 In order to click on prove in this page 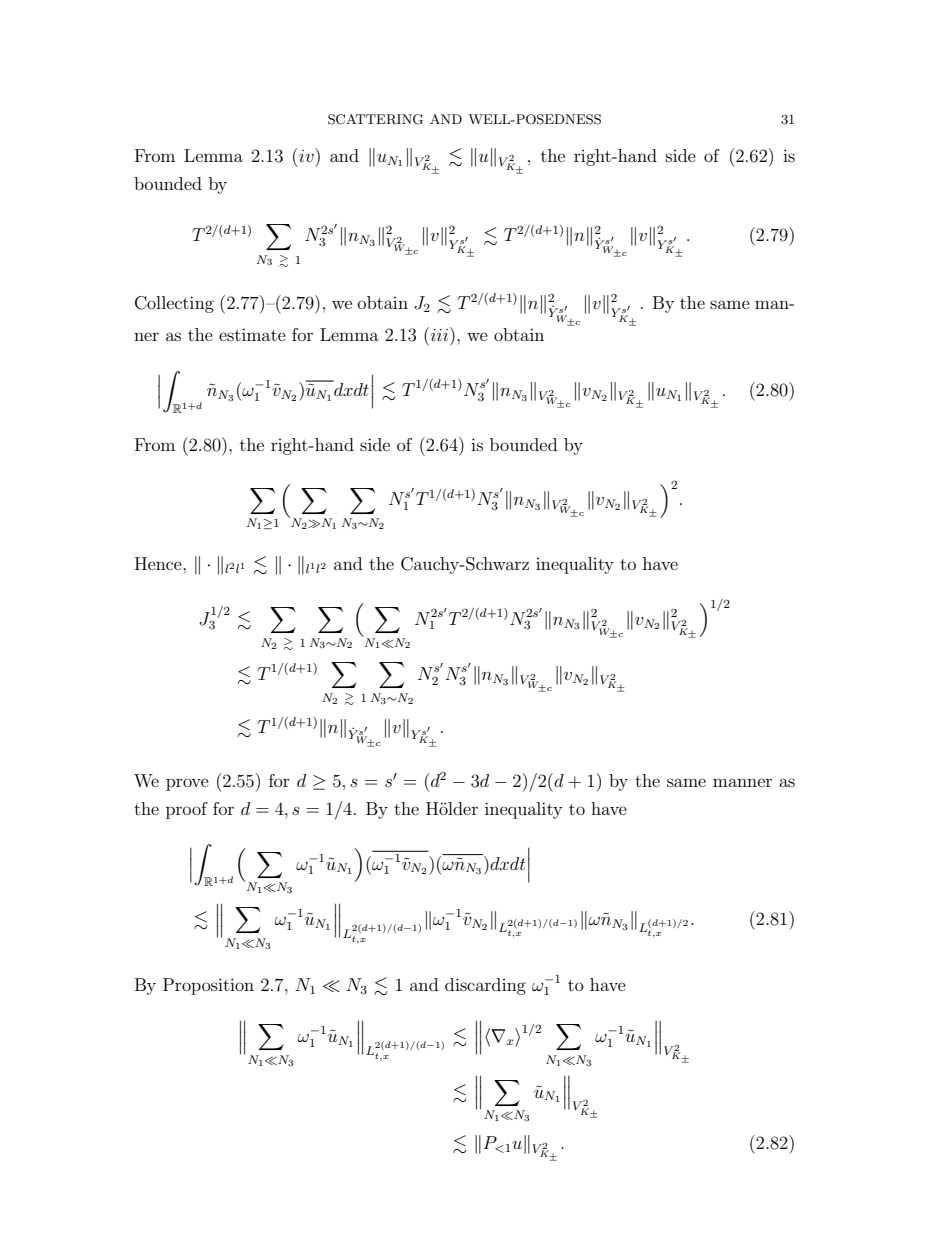, I will do `click(187, 784)`.
